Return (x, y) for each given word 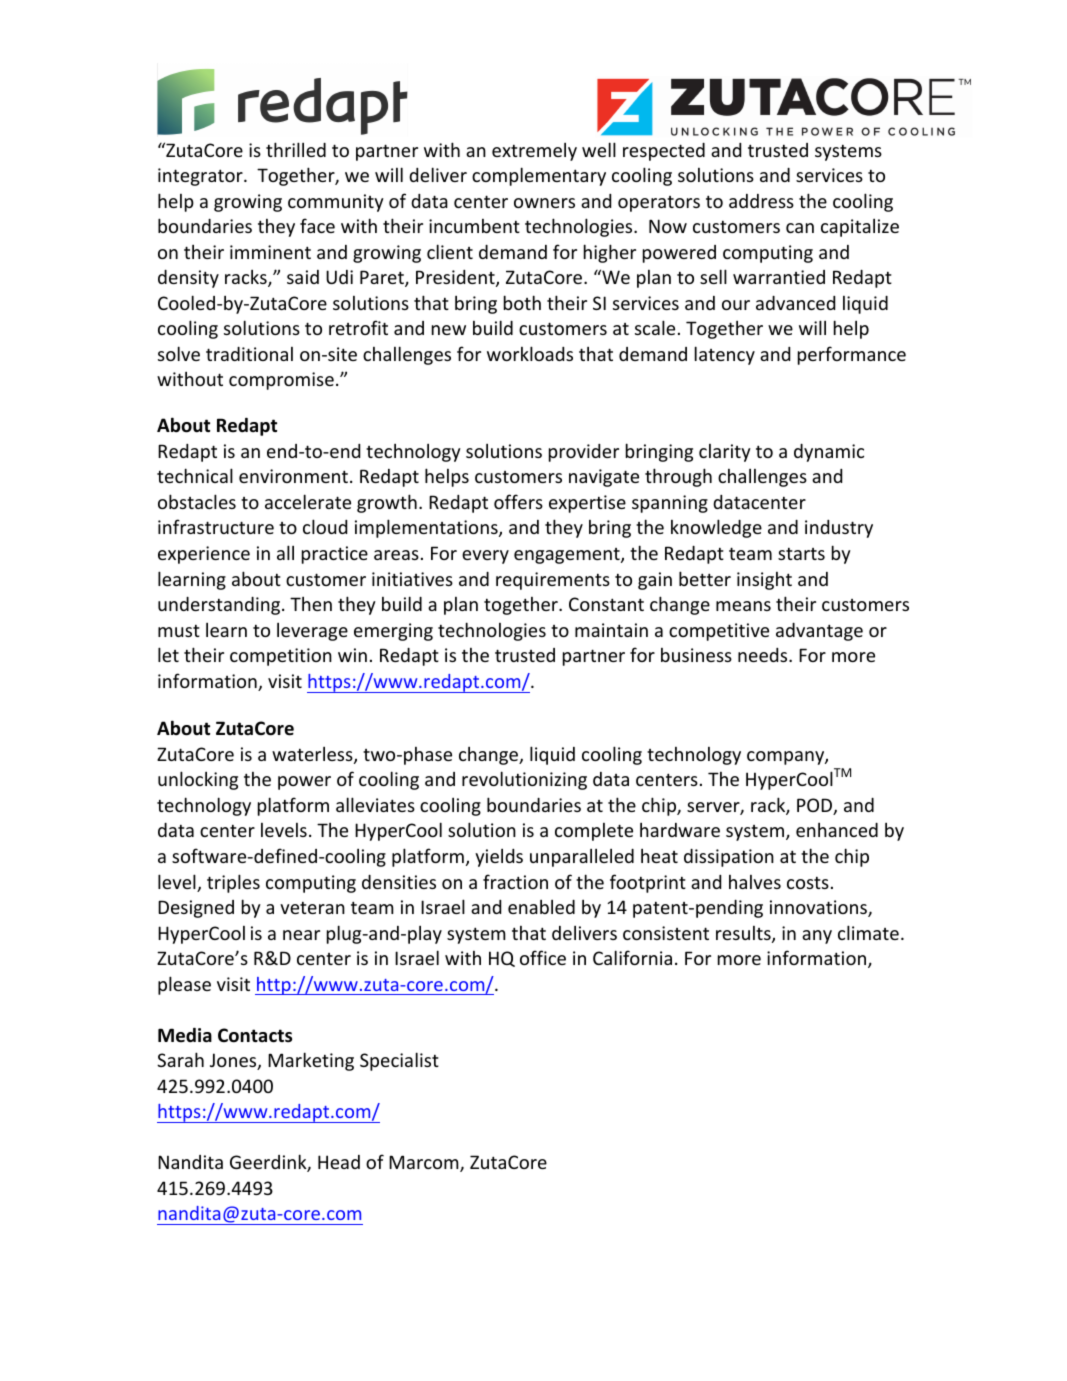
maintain (611, 630)
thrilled (296, 149)
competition (281, 657)
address (761, 201)
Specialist (399, 1061)
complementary (539, 176)
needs (764, 655)
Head (339, 1162)
